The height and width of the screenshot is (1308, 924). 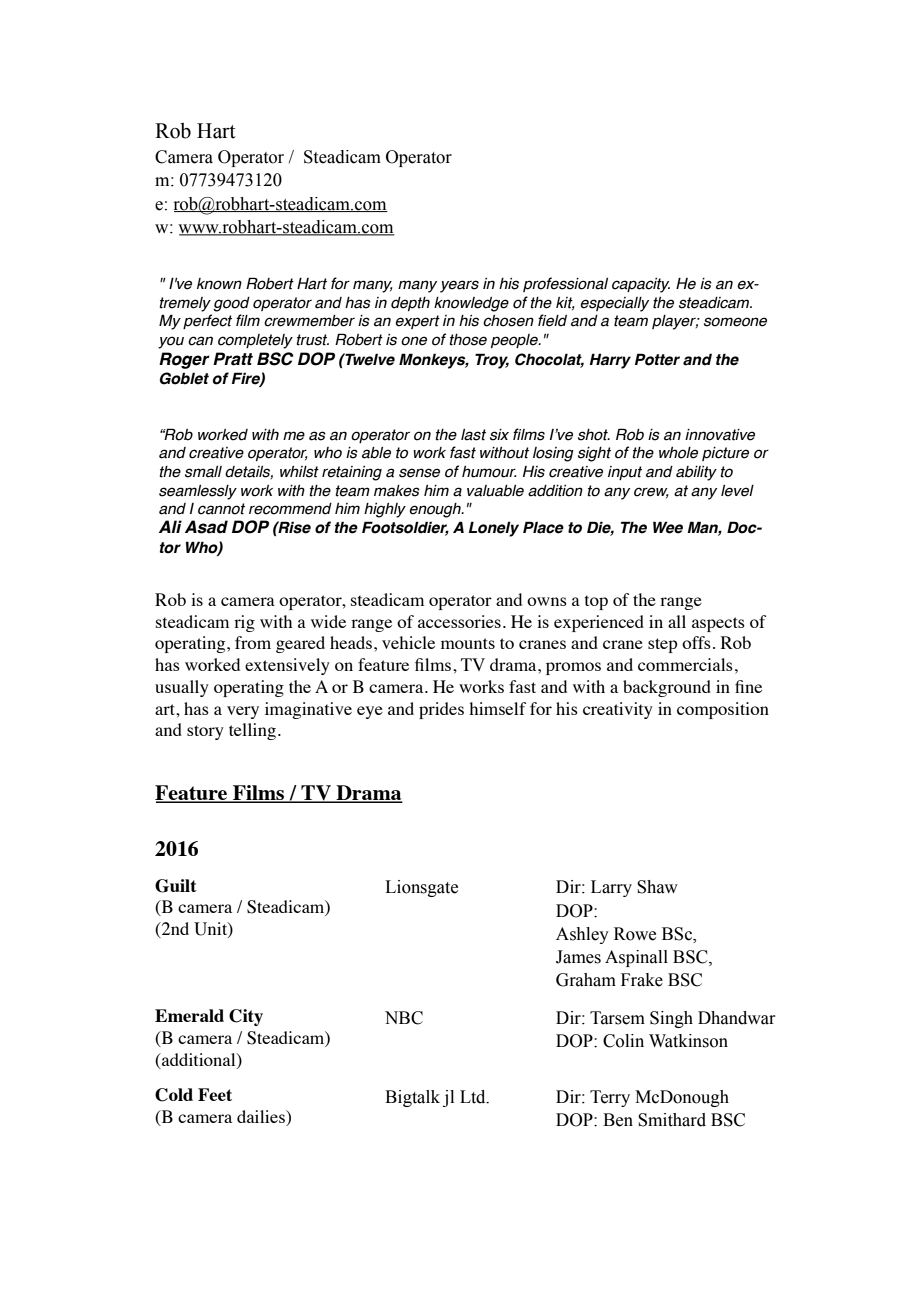 I want to click on someone, so click(x=735, y=322).
